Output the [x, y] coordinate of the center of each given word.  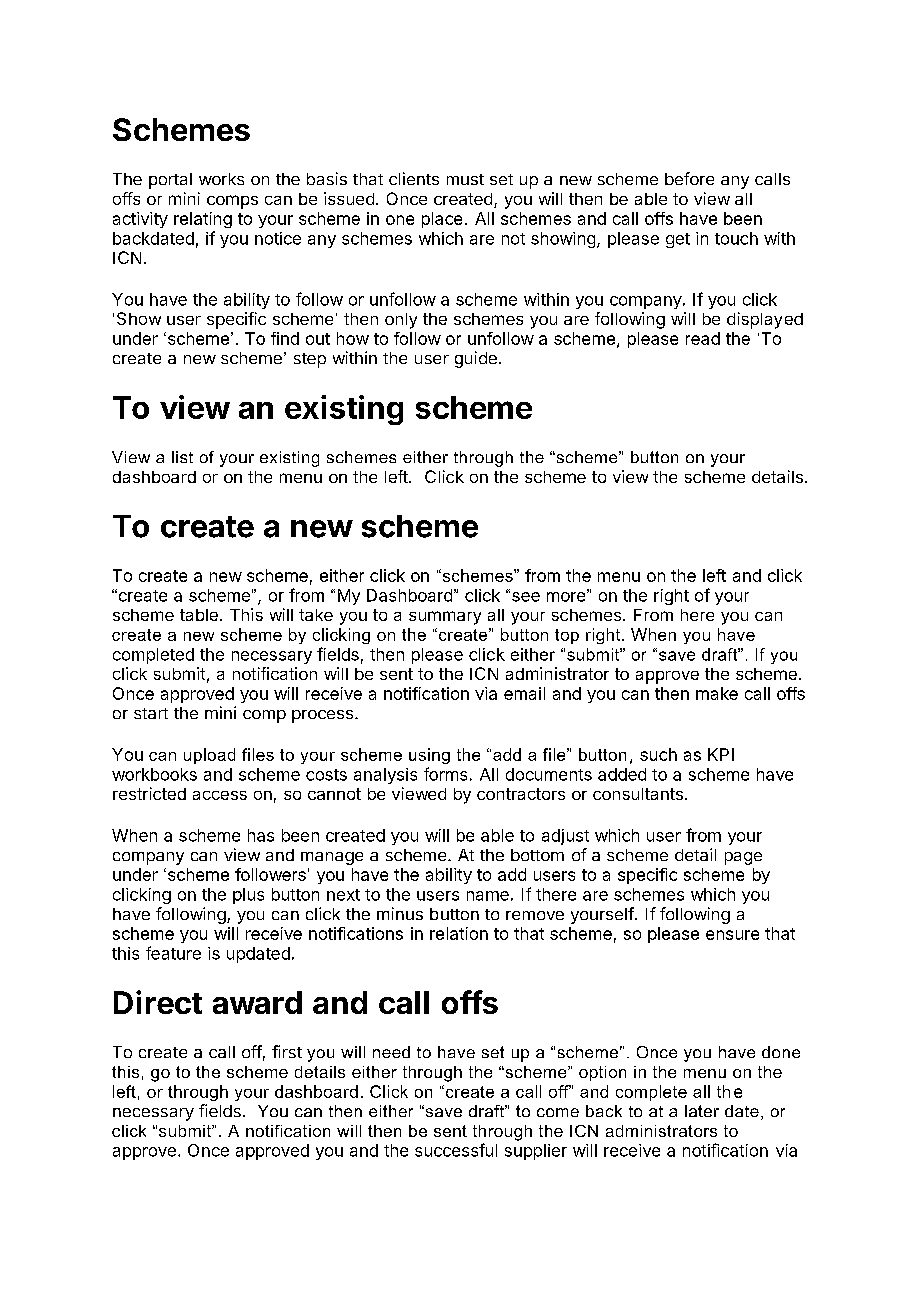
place [442, 220]
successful [456, 1150]
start [151, 713]
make [717, 693]
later [702, 1111]
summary [445, 618]
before [689, 178]
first [287, 1051]
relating [203, 220]
